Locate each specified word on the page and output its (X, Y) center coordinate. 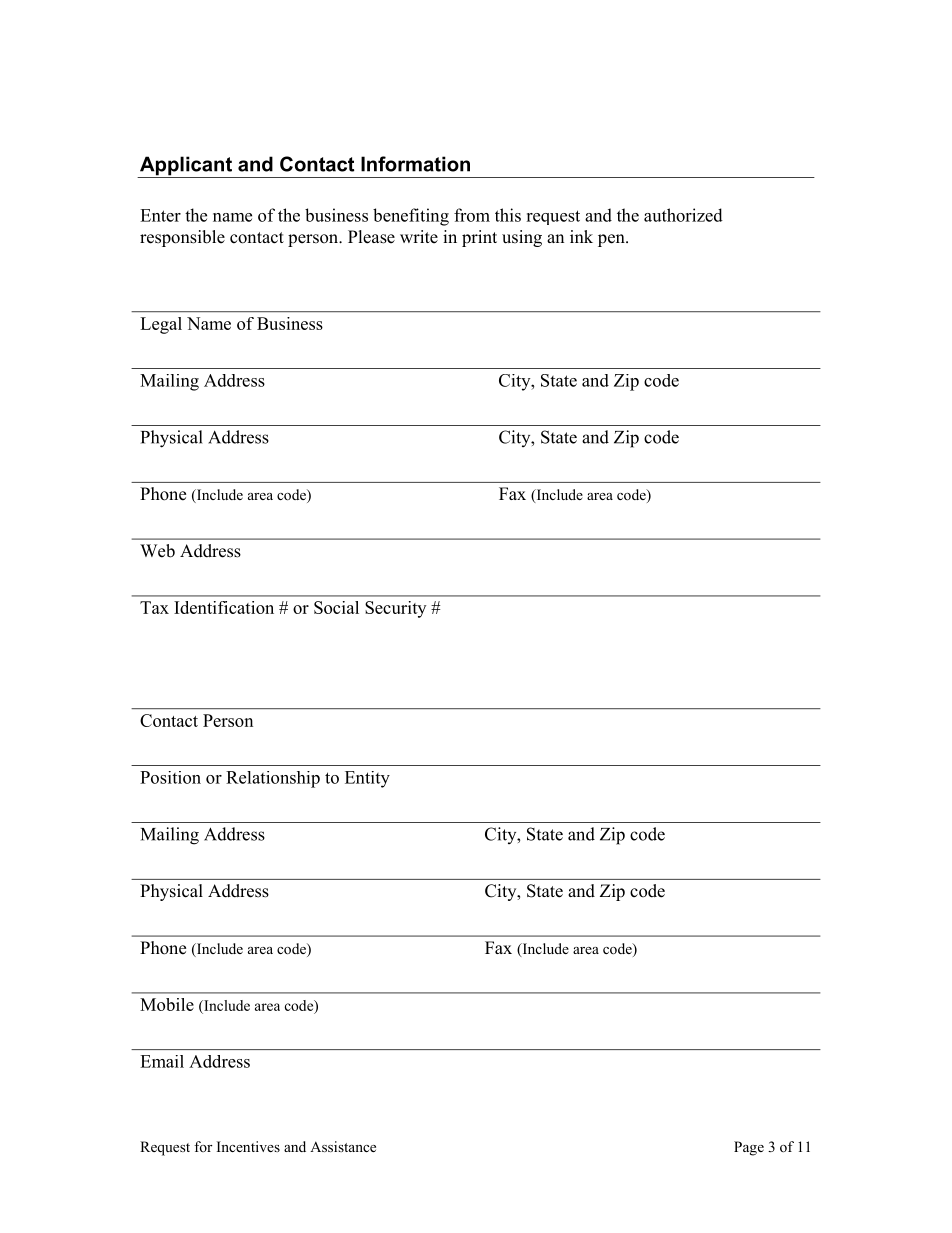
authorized (683, 215)
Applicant (186, 167)
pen (612, 240)
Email (162, 1061)
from (472, 215)
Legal (161, 325)
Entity (367, 779)
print (479, 238)
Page (749, 1148)
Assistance (343, 1146)
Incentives (248, 1146)
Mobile (167, 1004)
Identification (224, 607)
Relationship (273, 779)
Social (336, 607)
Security (395, 609)
